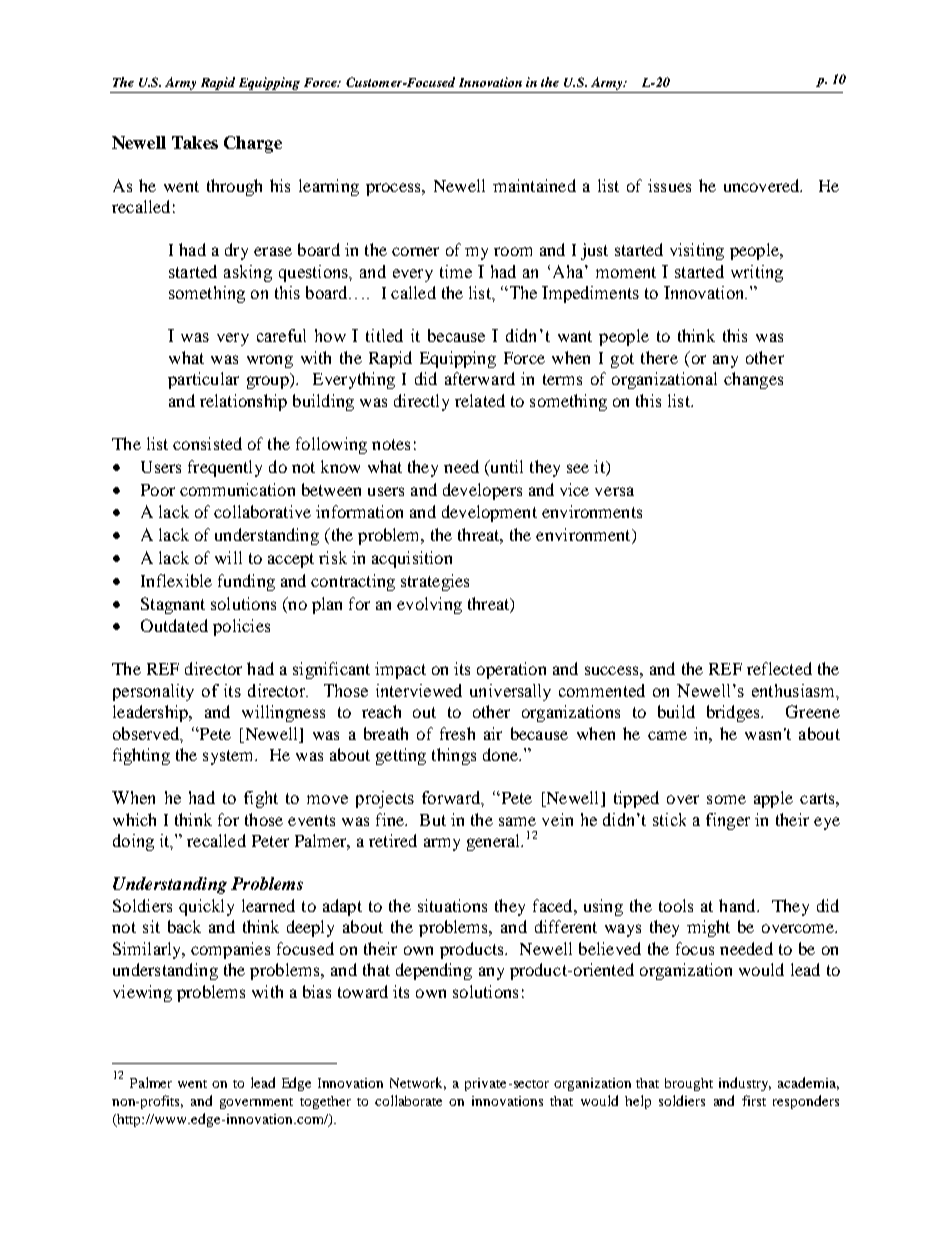 Image resolution: width=952 pixels, height=1233 pixels. I want to click on system, so click(230, 757).
